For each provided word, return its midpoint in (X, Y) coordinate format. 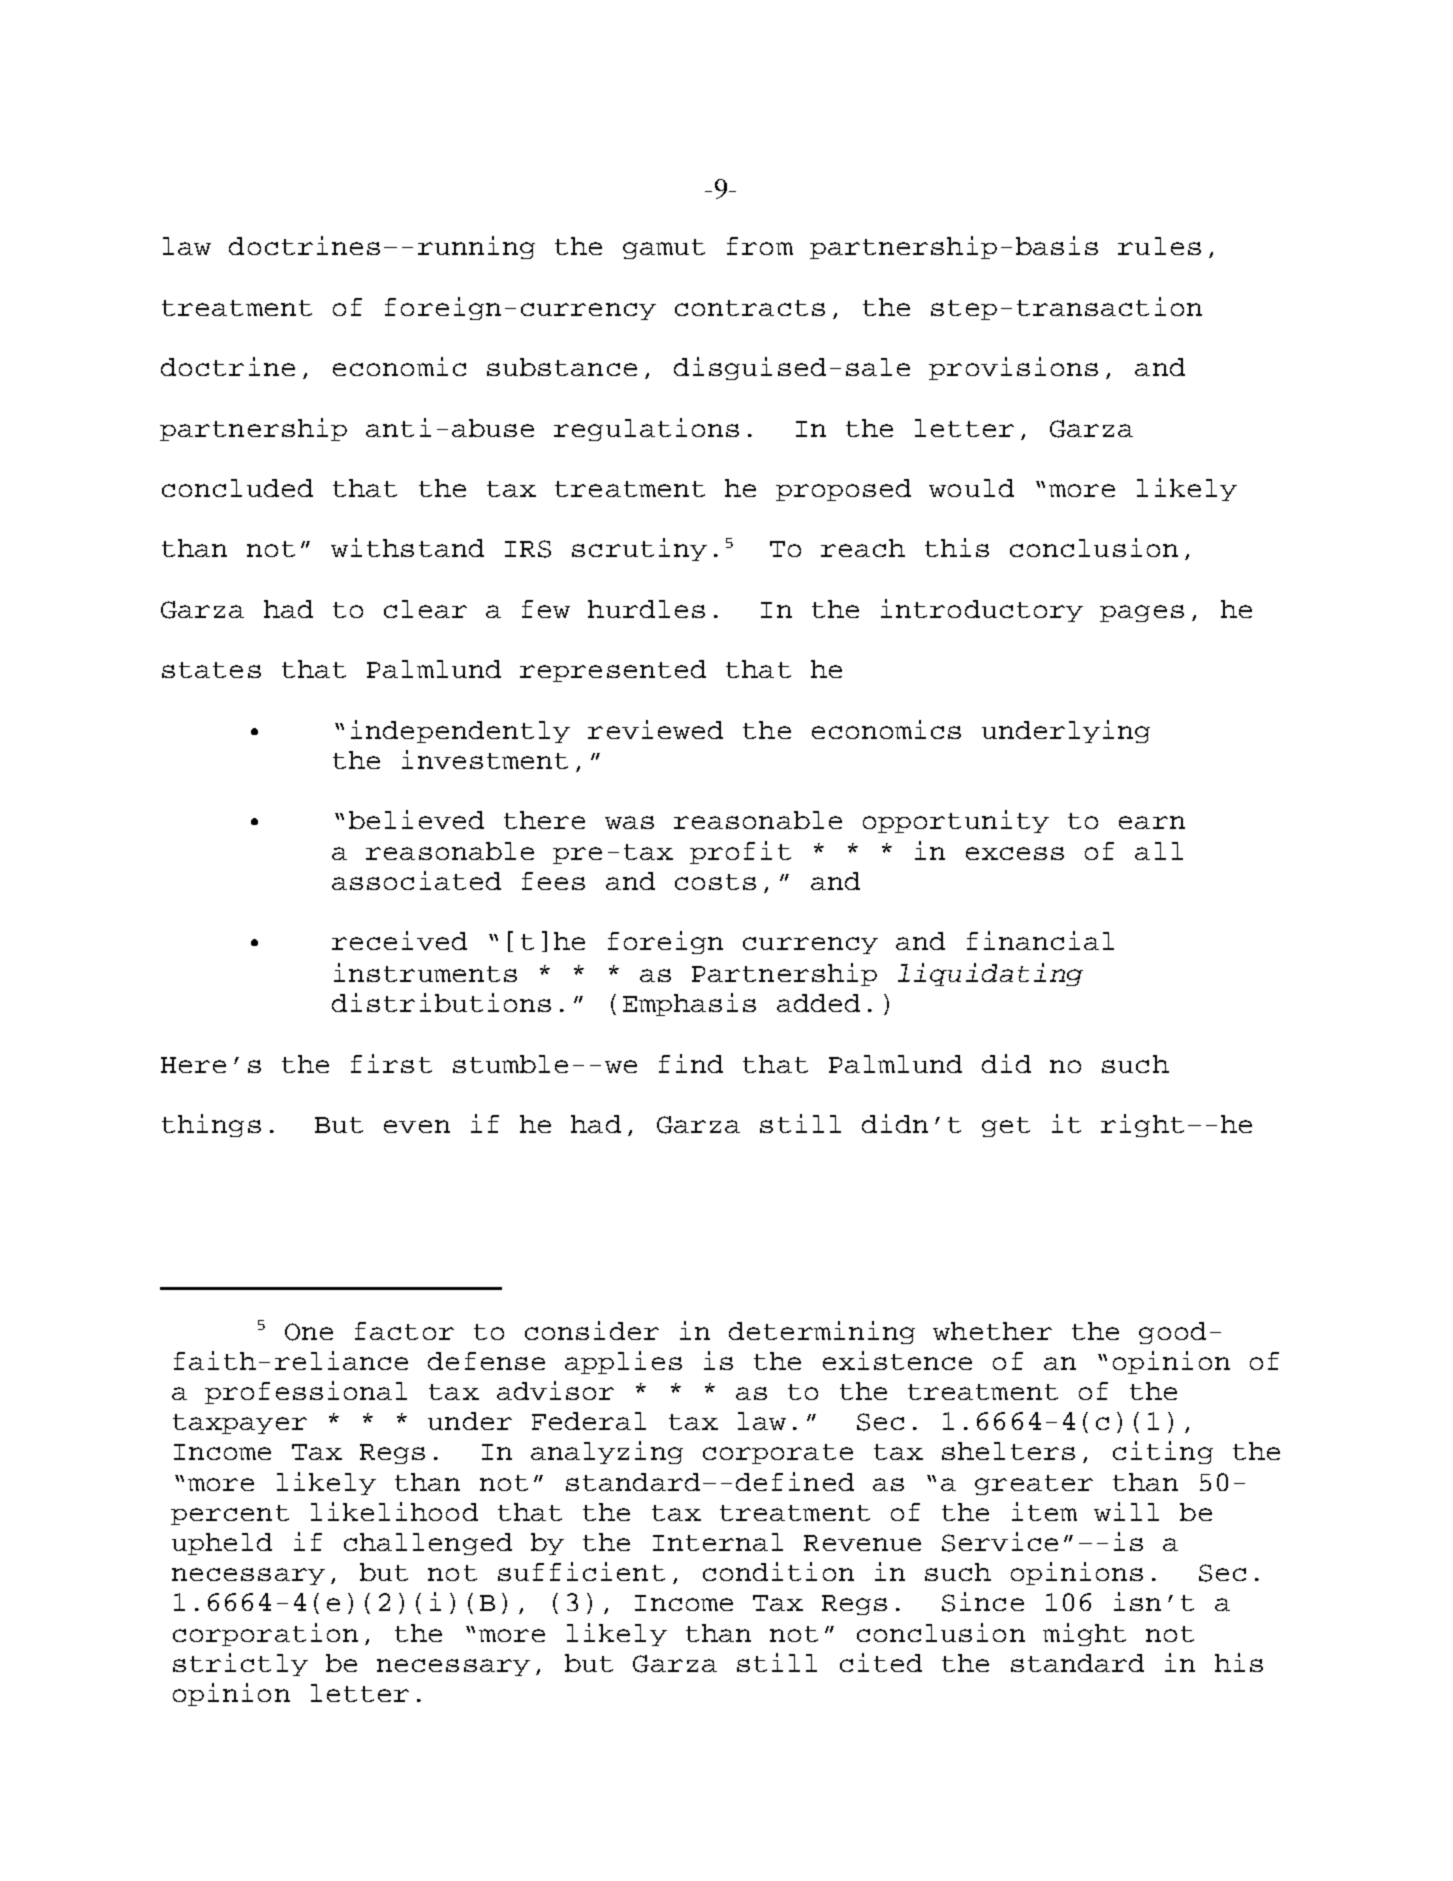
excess (1015, 853)
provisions (1013, 368)
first (391, 1063)
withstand (407, 547)
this (957, 547)
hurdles (646, 609)
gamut (664, 249)
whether (992, 1331)
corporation (265, 1634)
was (629, 822)
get (1006, 1127)
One (309, 1332)
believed (416, 819)
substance (562, 367)
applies (623, 1362)
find (691, 1063)
